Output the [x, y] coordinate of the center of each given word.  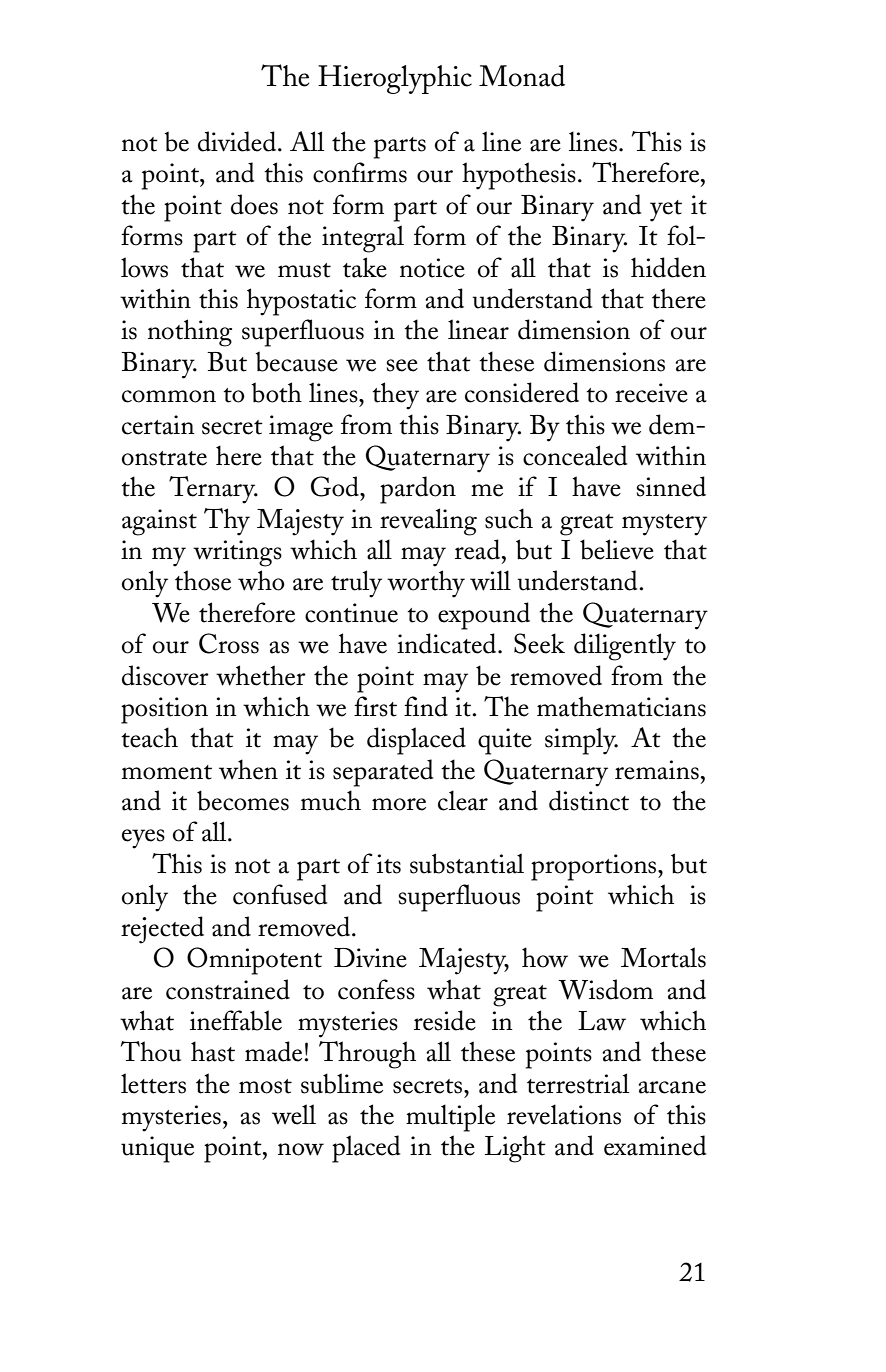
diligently [625, 647]
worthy [426, 584]
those [203, 580]
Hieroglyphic [395, 79]
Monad [522, 76]
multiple [450, 1118]
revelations [564, 1114]
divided [238, 141]
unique [157, 1149]
